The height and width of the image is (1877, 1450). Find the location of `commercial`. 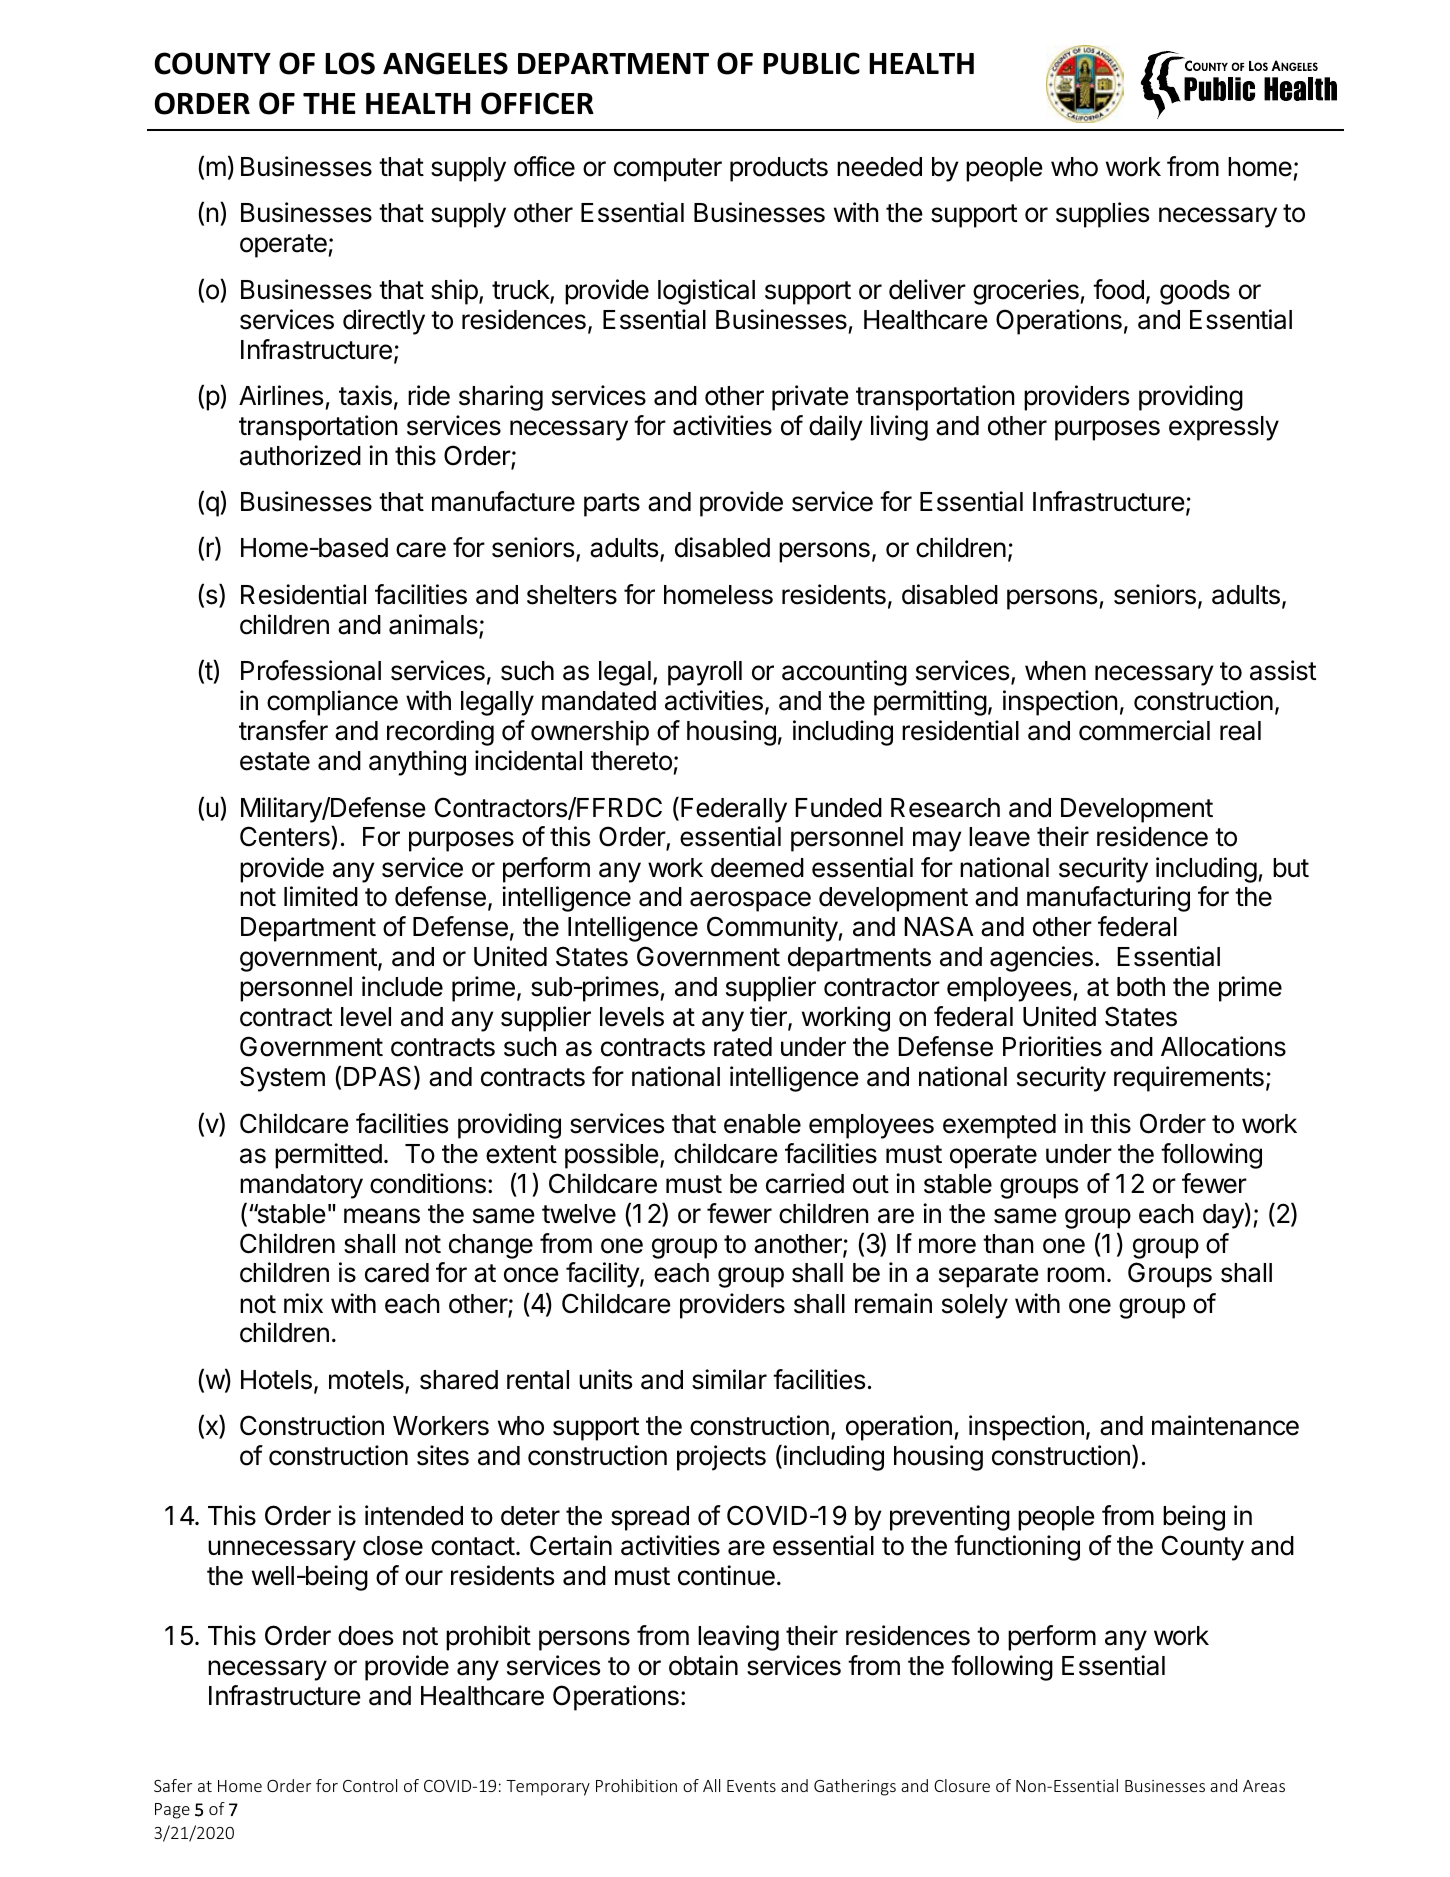

commercial is located at coordinates (1144, 730).
